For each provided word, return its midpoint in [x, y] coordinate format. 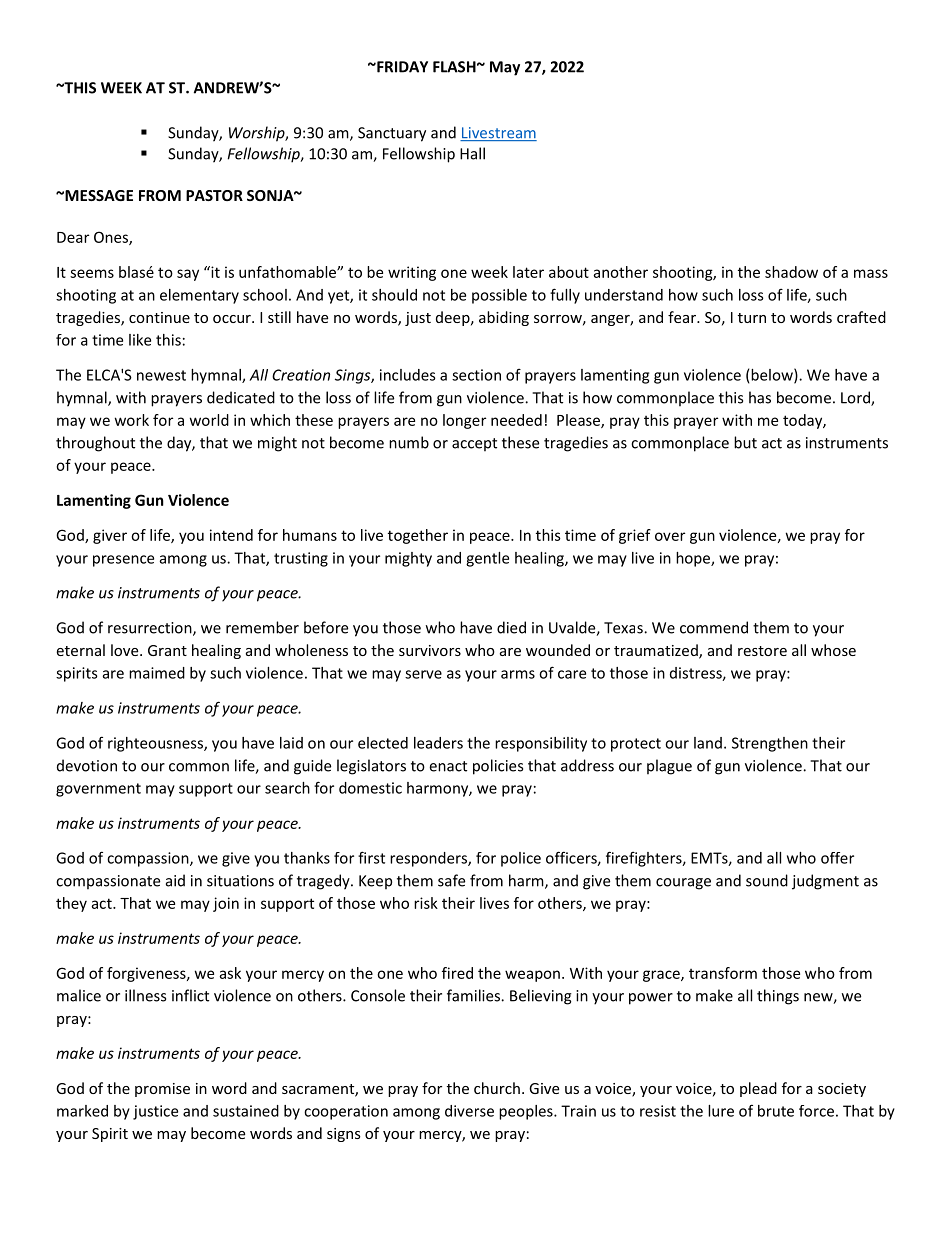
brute [776, 1111]
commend [714, 627]
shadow [791, 272]
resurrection [151, 629]
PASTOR [214, 195]
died [511, 627]
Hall [472, 153]
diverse [469, 1111]
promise [162, 1090]
